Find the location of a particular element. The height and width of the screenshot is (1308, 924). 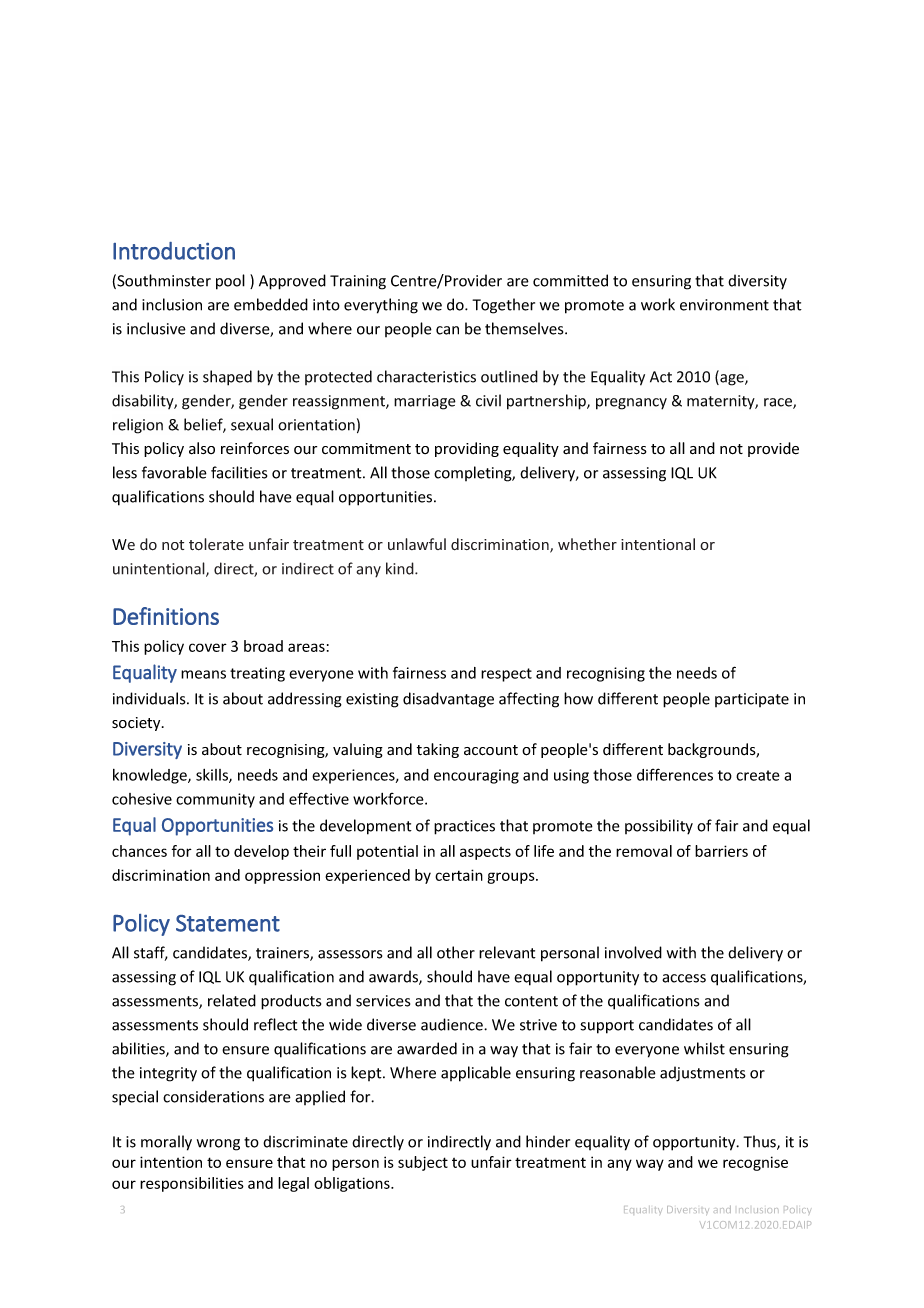

subject is located at coordinates (423, 1163).
